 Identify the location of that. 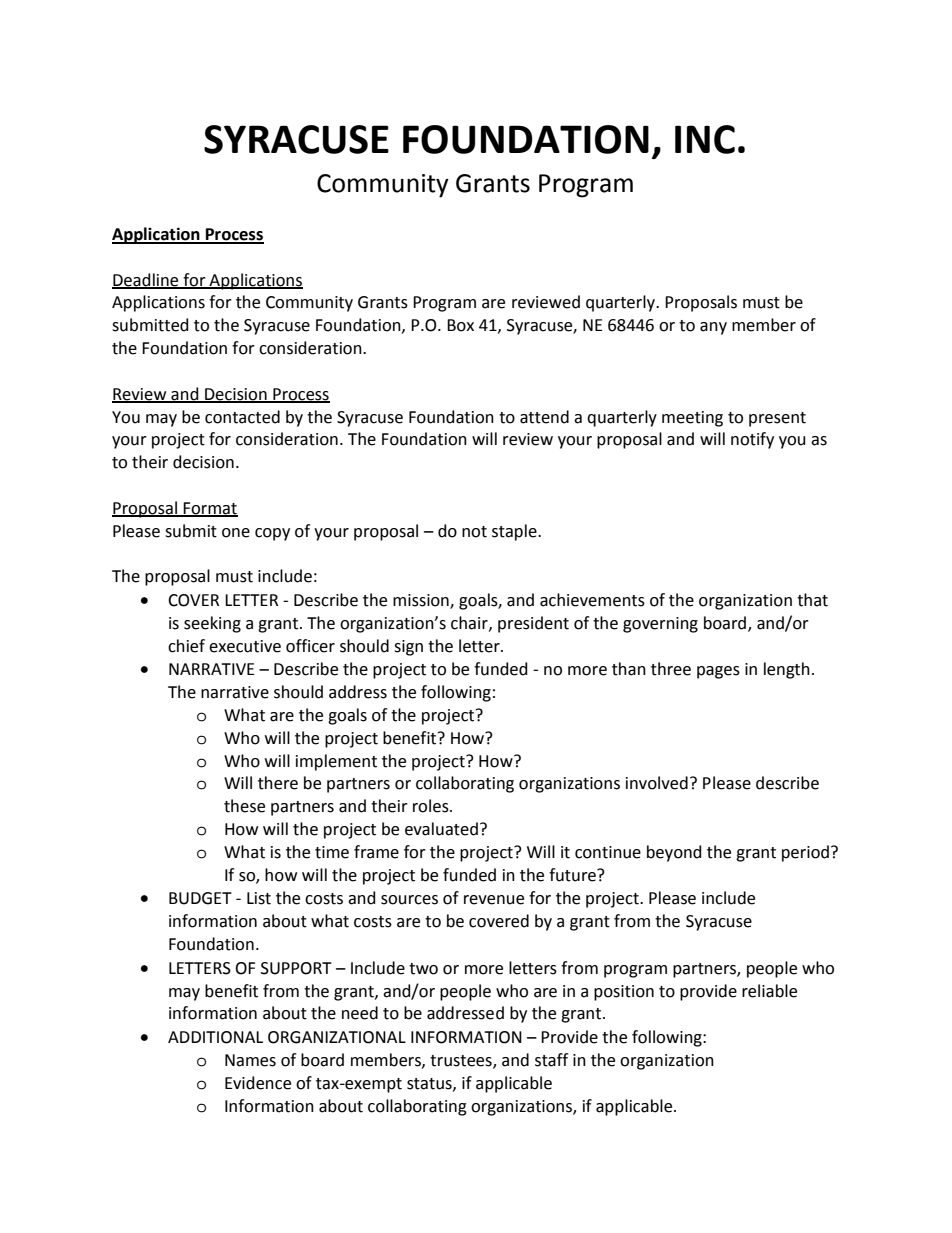
(812, 600).
